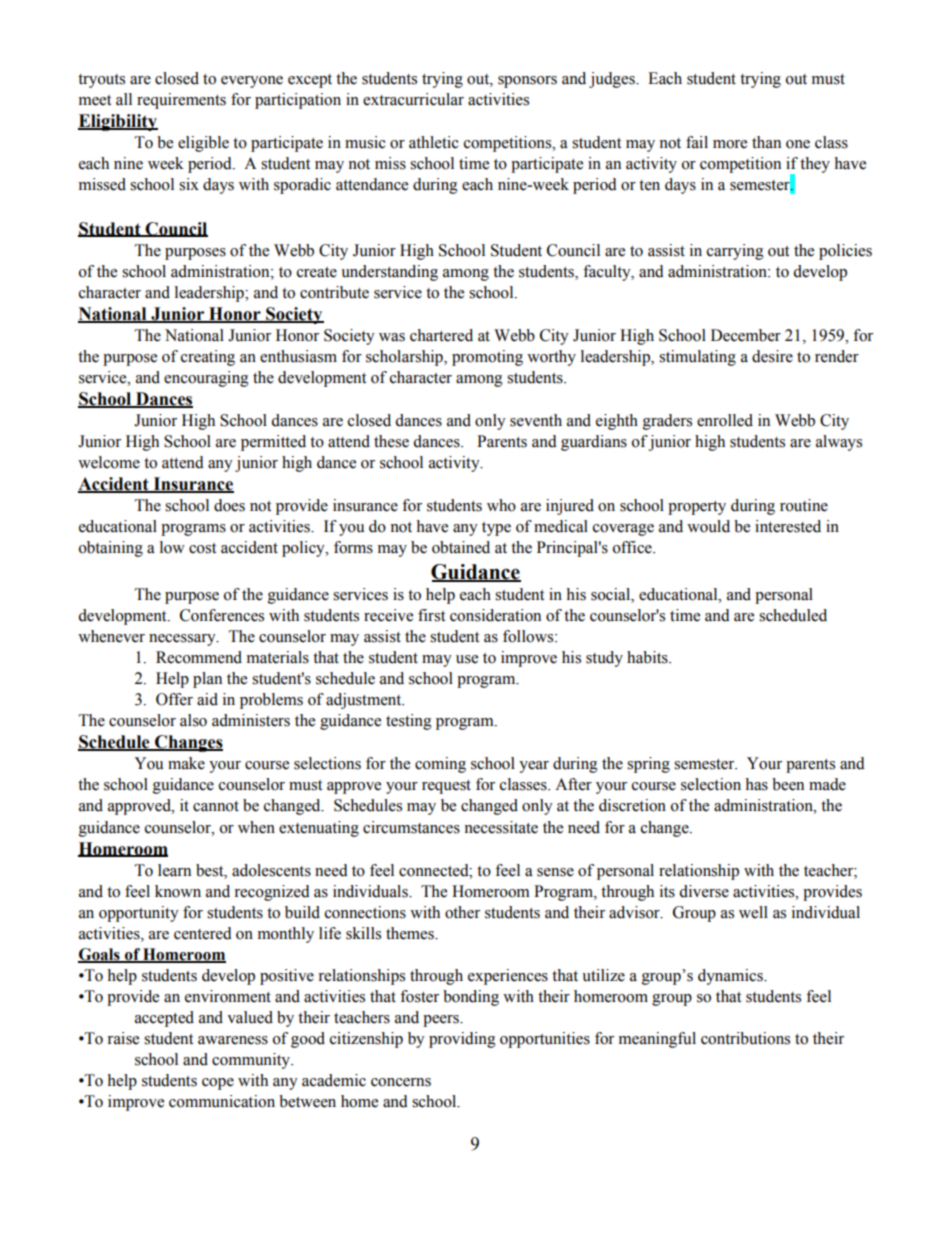  I want to click on requirements, so click(181, 101).
